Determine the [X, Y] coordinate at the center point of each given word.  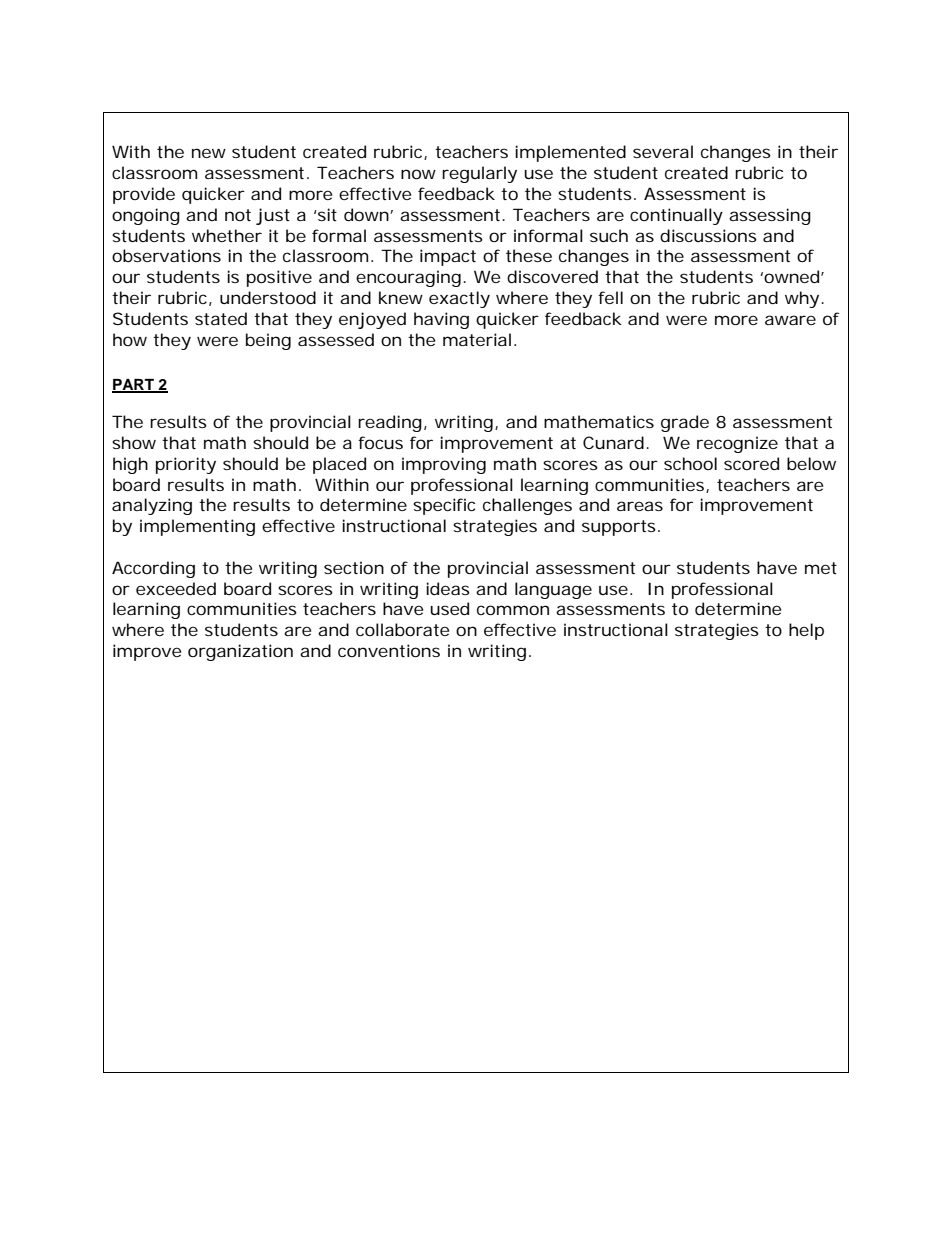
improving [444, 465]
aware [790, 320]
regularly [479, 174]
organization [240, 652]
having [441, 320]
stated [221, 318]
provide [144, 195]
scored [751, 463]
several [663, 151]
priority [186, 465]
